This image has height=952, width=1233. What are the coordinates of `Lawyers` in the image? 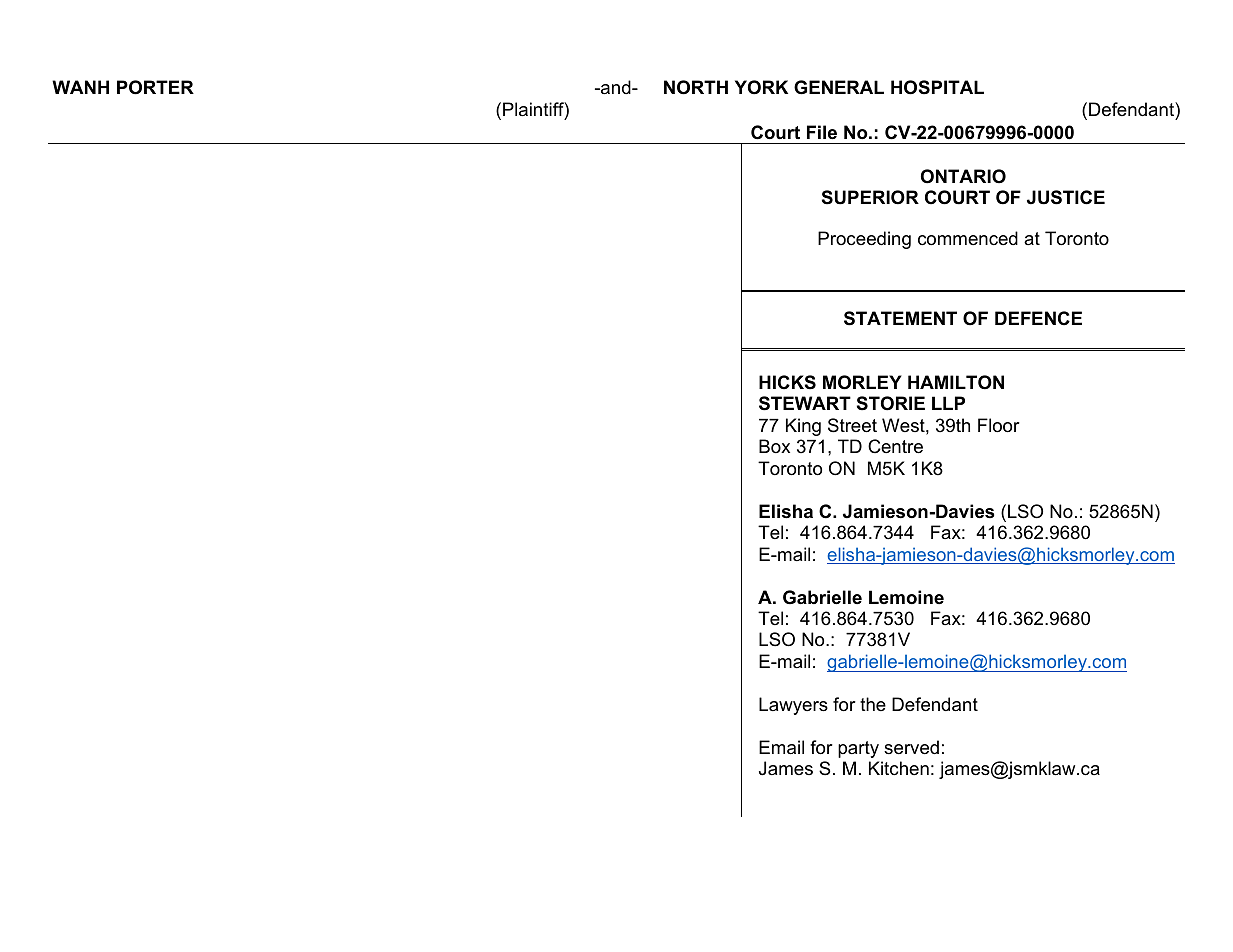 It's located at (793, 706).
